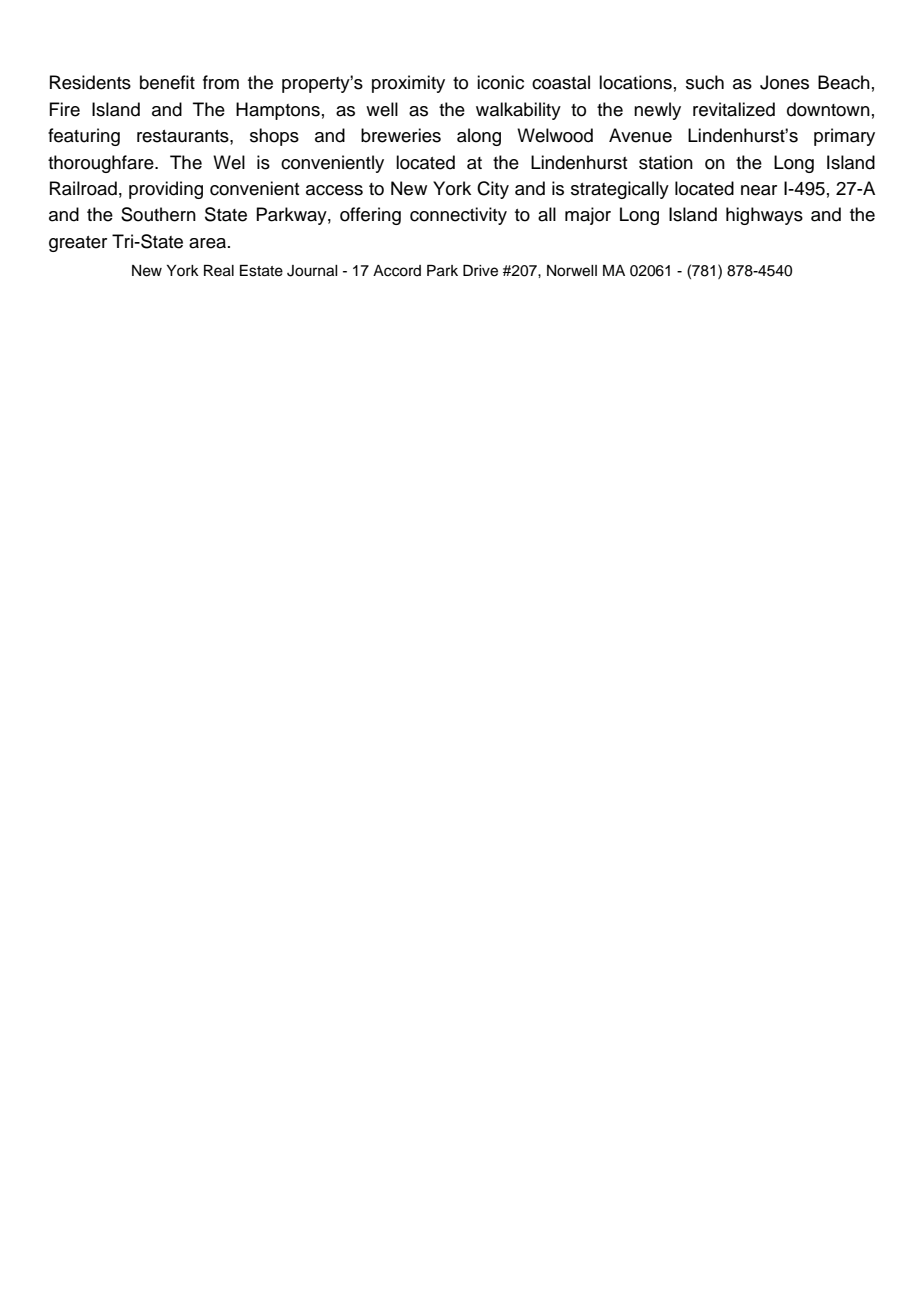 The width and height of the screenshot is (924, 1308). I want to click on Drive, so click(480, 271).
